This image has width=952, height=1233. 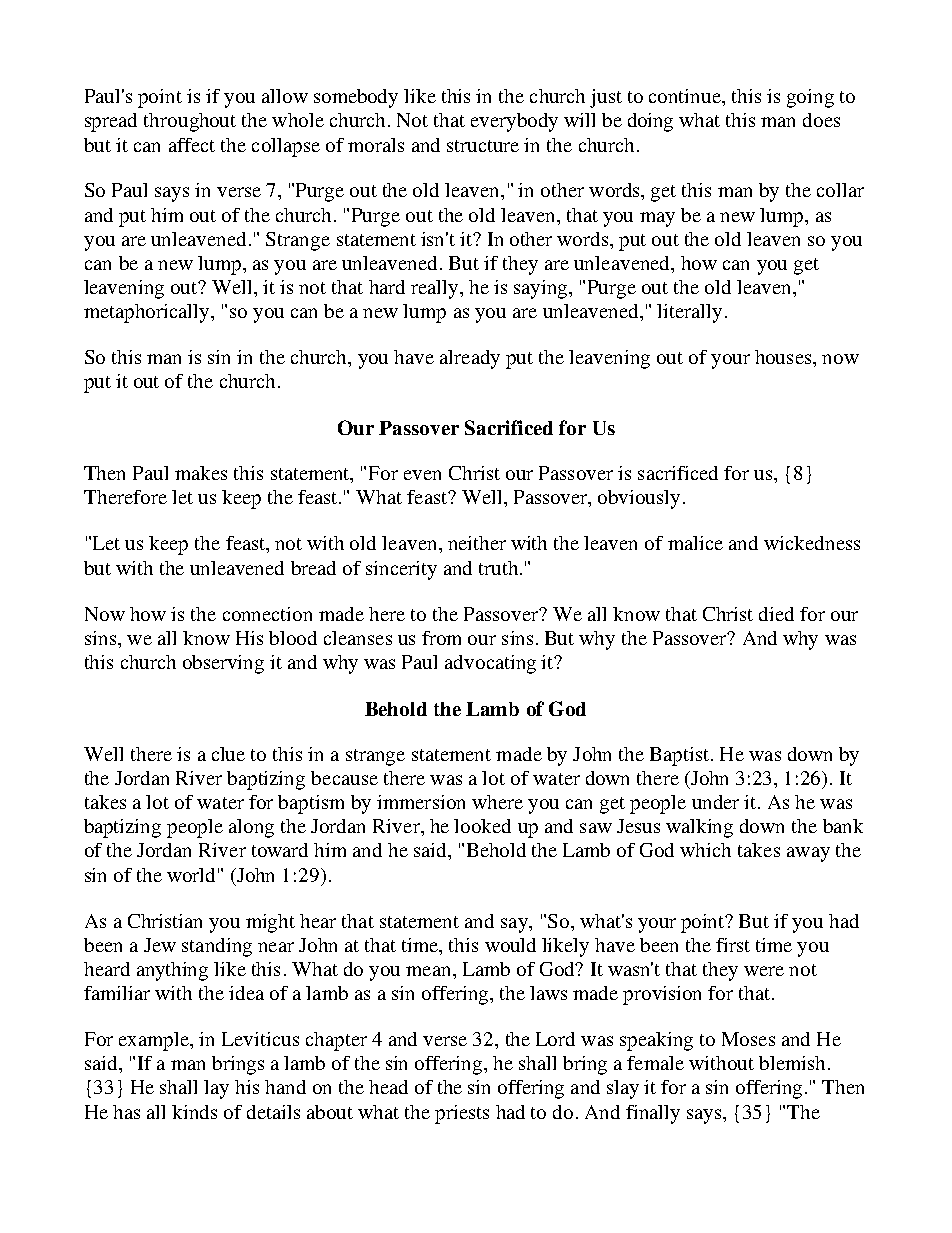 What do you see at coordinates (251, 828) in the image?
I see `along` at bounding box center [251, 828].
